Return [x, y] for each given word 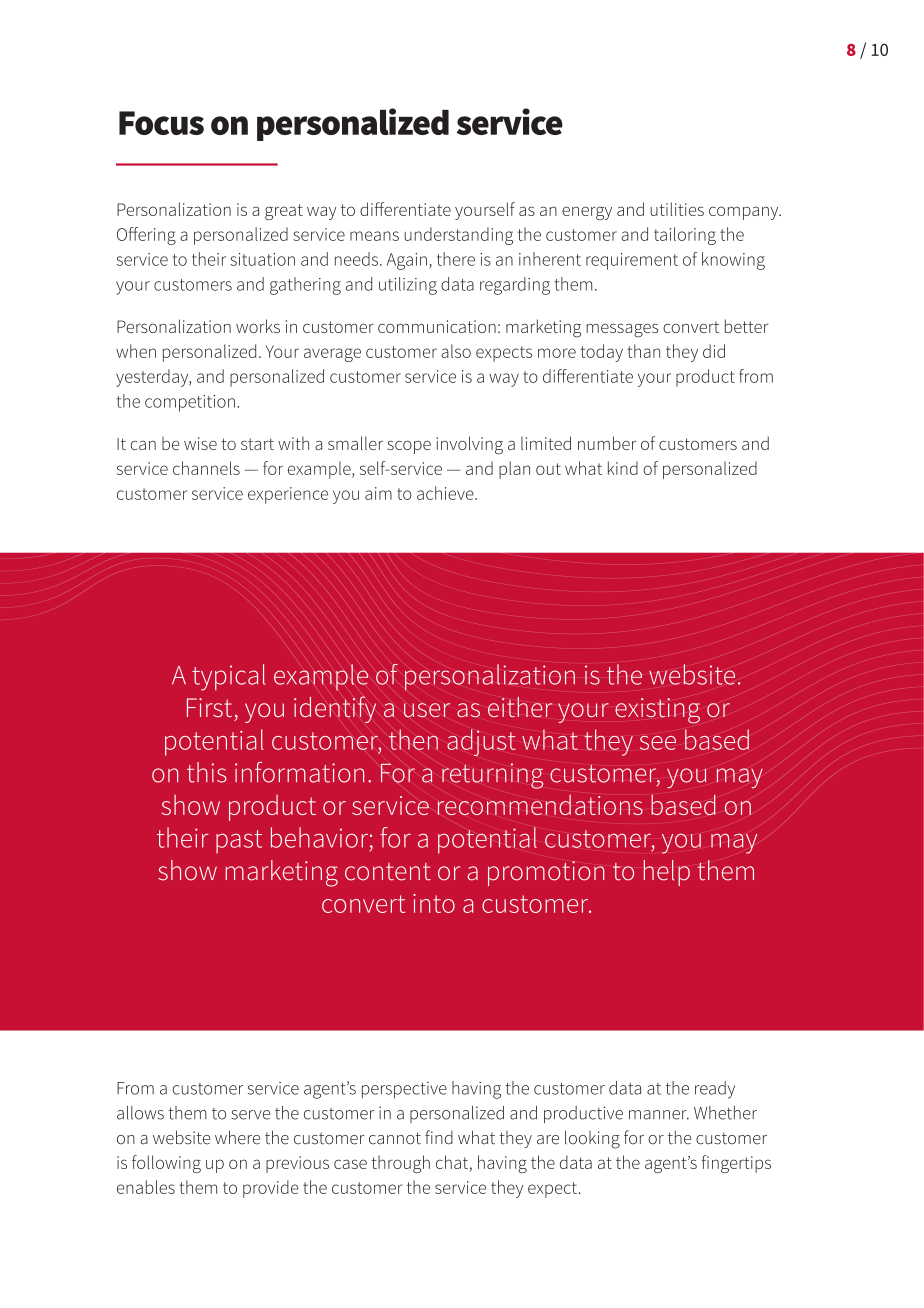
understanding [458, 236]
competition [190, 403]
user [427, 710]
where [237, 1137]
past [239, 842]
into [434, 903]
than [643, 351]
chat [453, 1163]
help [666, 873]
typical [228, 677]
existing [657, 711]
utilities [677, 209]
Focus [161, 123]
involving [469, 445]
